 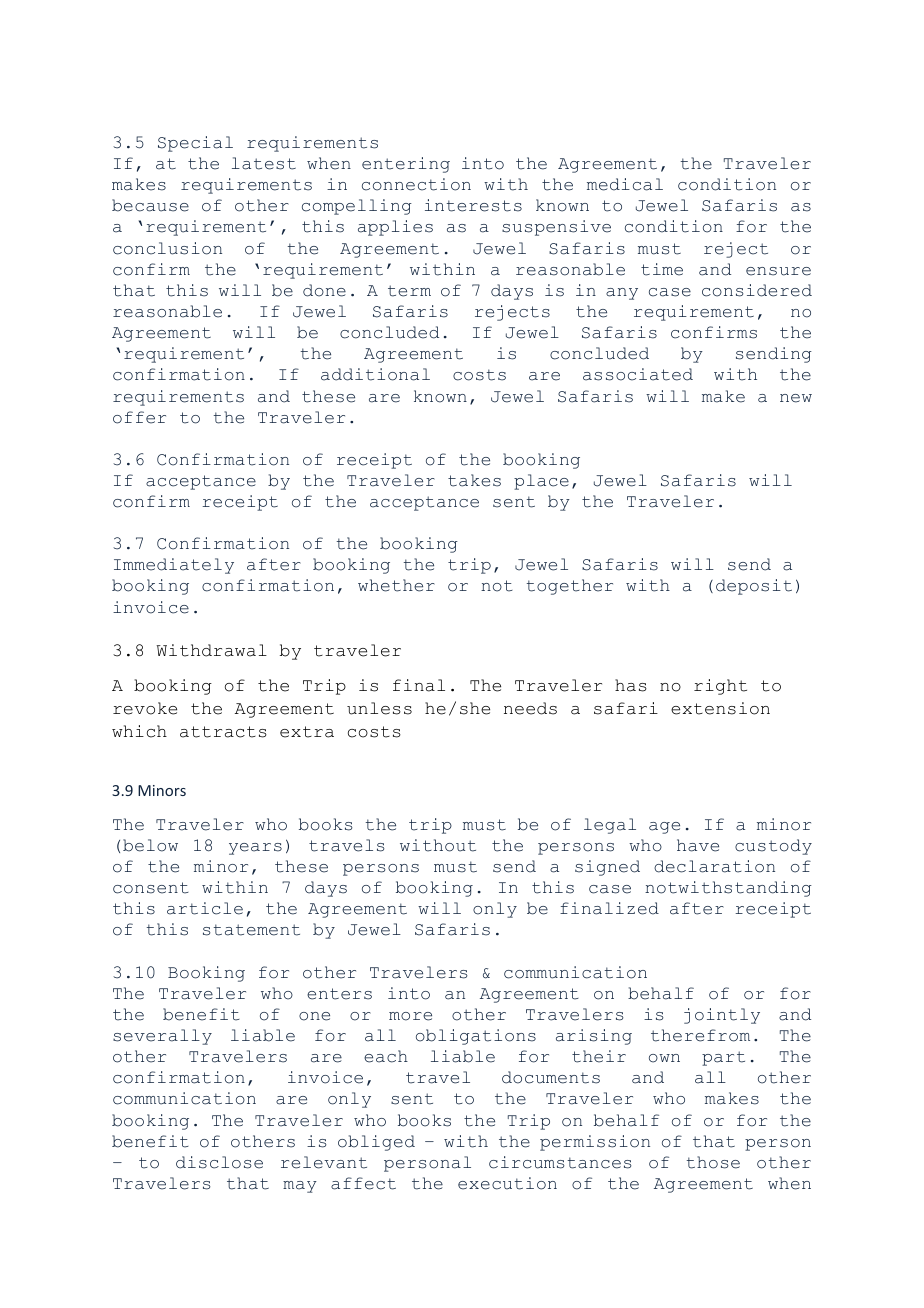 I want to click on have, so click(x=698, y=845).
